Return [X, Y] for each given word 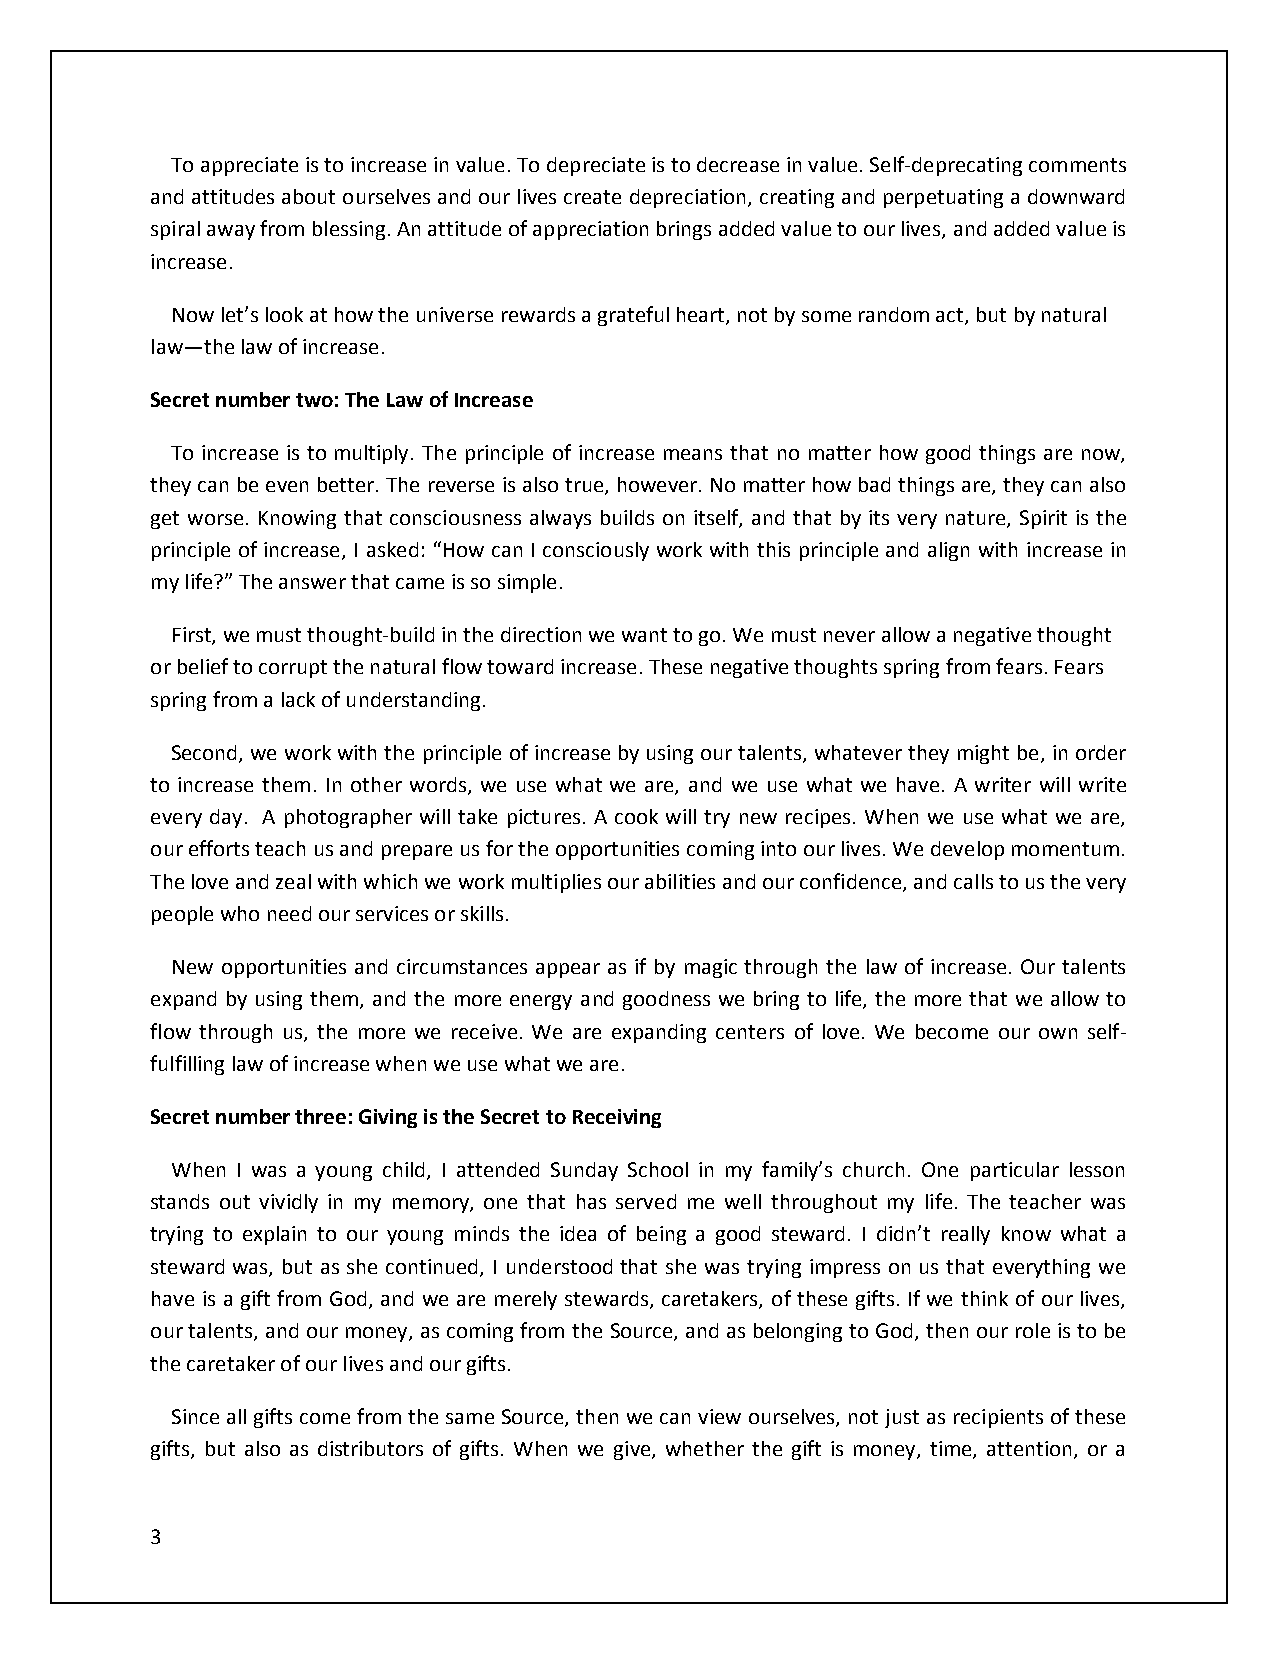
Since [195, 1416]
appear [568, 970]
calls [973, 881]
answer [312, 583]
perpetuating [943, 198]
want [644, 635]
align [948, 551]
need [289, 913]
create [592, 197]
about [308, 196]
